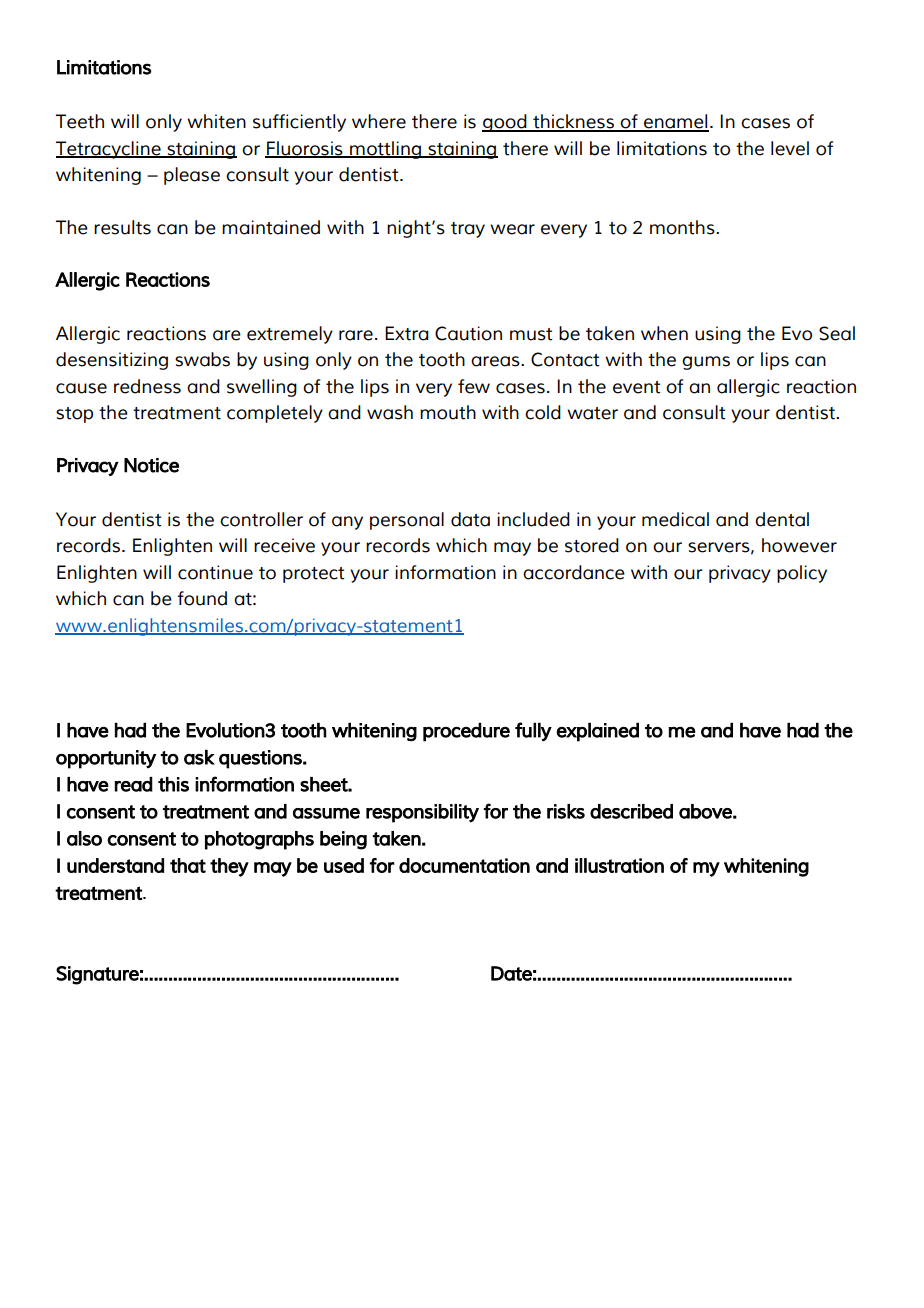  I want to click on explained, so click(597, 732).
